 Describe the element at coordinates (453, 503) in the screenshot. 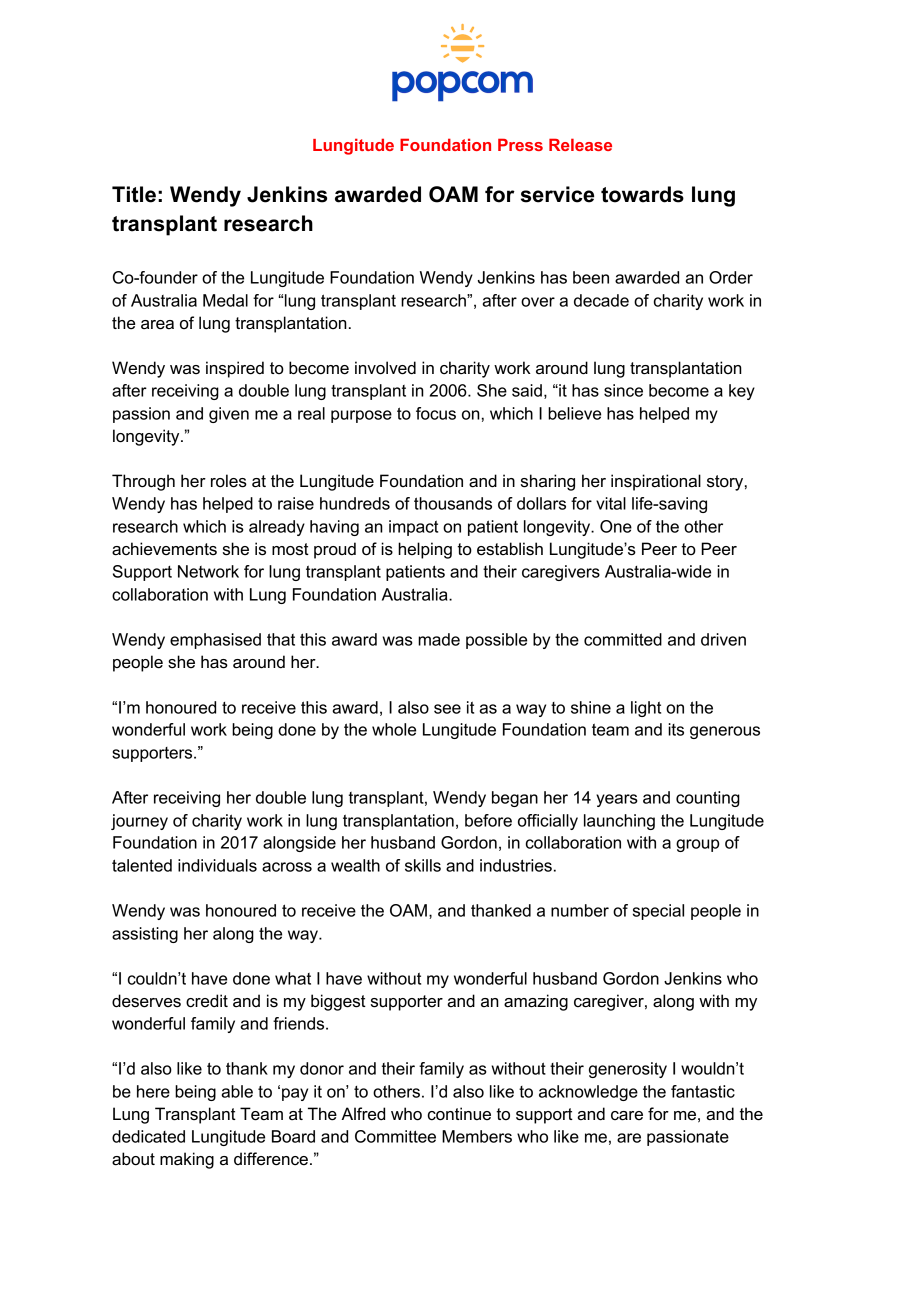

I see `thousands` at that location.
